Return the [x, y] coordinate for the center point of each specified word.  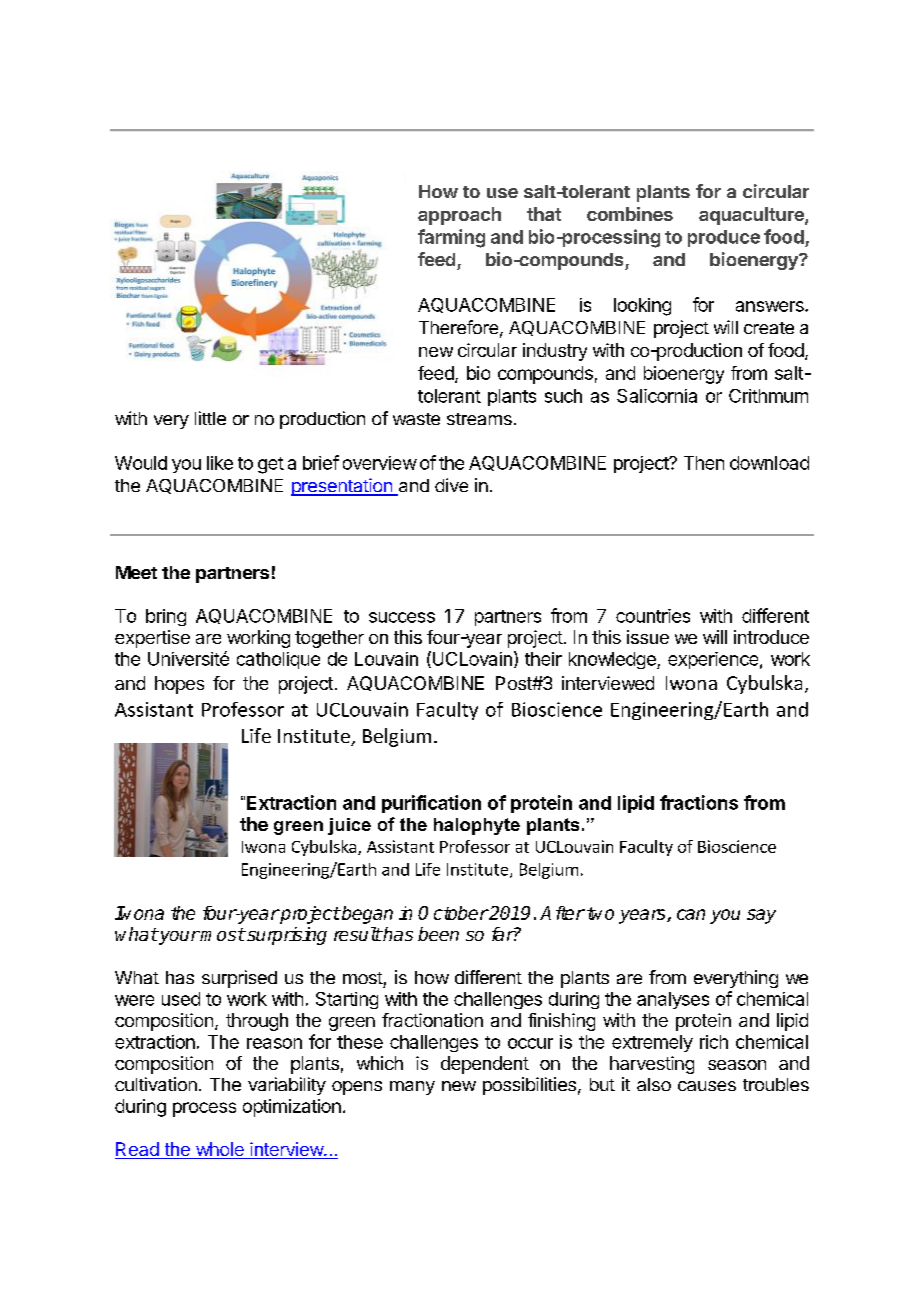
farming [451, 238]
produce [724, 238]
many [412, 1088]
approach [459, 216]
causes [707, 1086]
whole [219, 1150]
